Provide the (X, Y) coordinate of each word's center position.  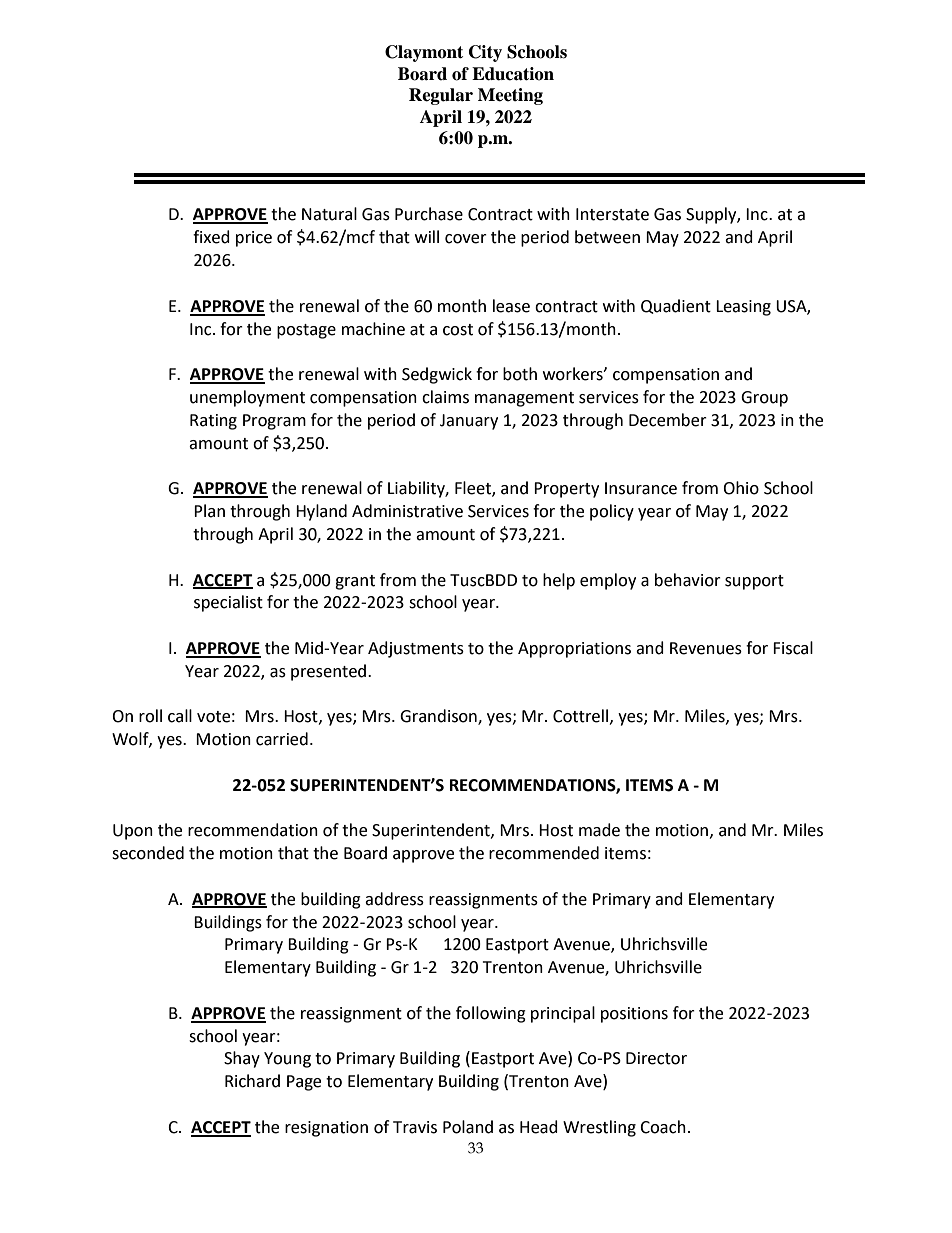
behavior (688, 580)
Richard (252, 1081)
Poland (468, 1127)
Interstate (612, 214)
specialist (228, 603)
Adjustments (416, 649)
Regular (441, 96)
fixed (211, 237)
